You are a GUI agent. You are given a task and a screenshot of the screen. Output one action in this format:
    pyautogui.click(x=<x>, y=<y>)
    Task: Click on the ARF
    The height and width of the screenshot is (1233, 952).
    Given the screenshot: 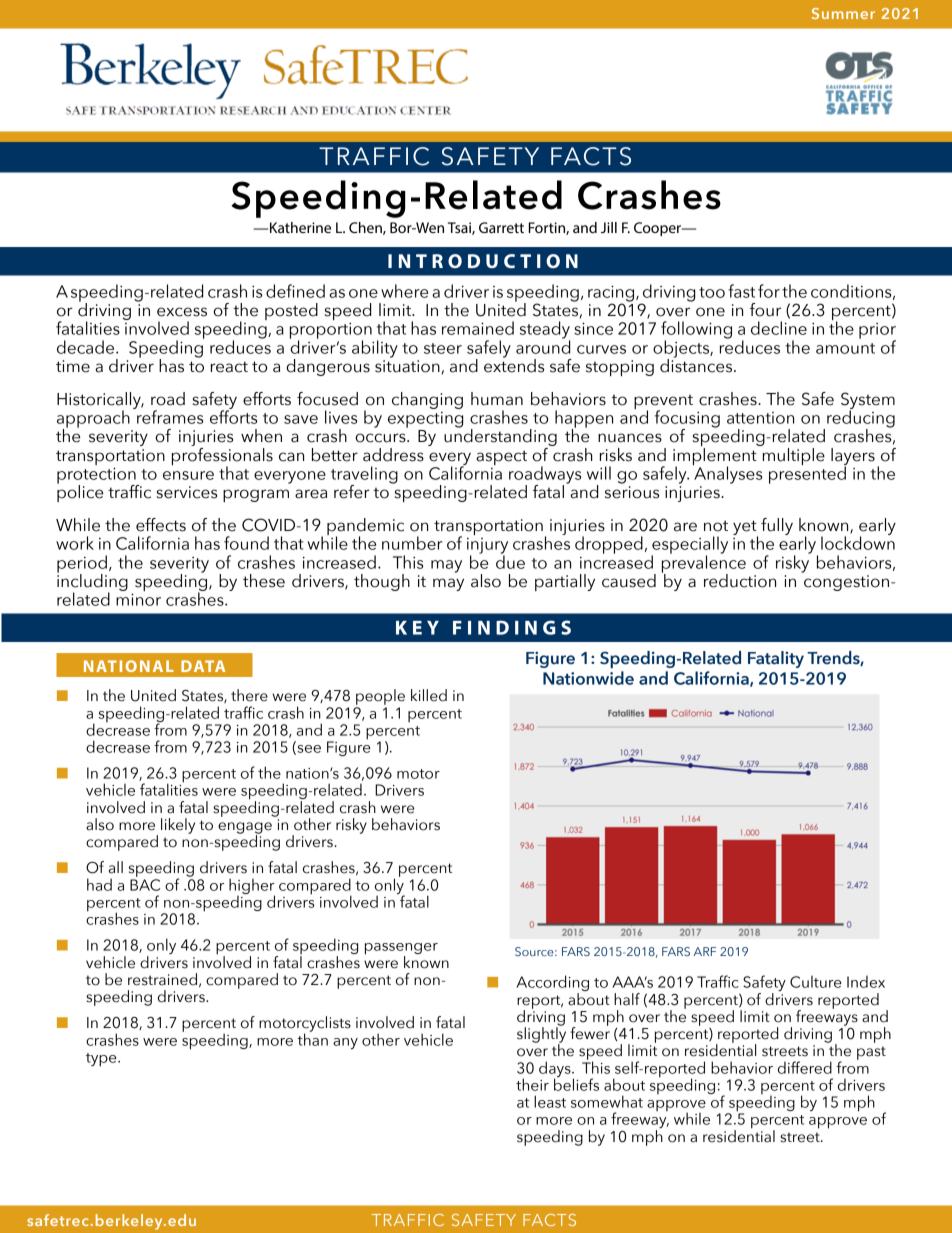 What is the action you would take?
    pyautogui.click(x=705, y=951)
